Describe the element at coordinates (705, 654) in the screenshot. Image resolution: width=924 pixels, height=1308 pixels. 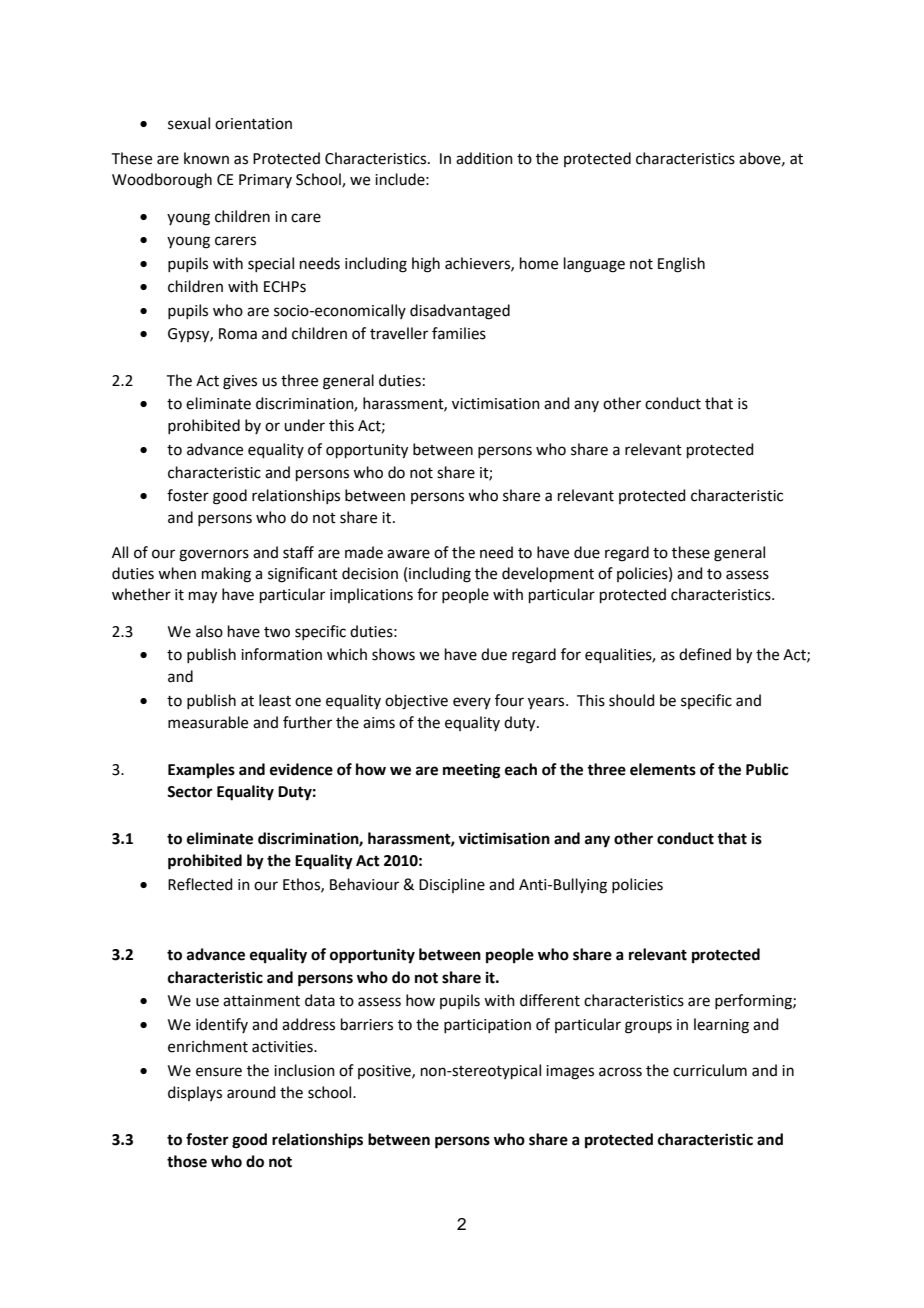
I see `defined` at that location.
